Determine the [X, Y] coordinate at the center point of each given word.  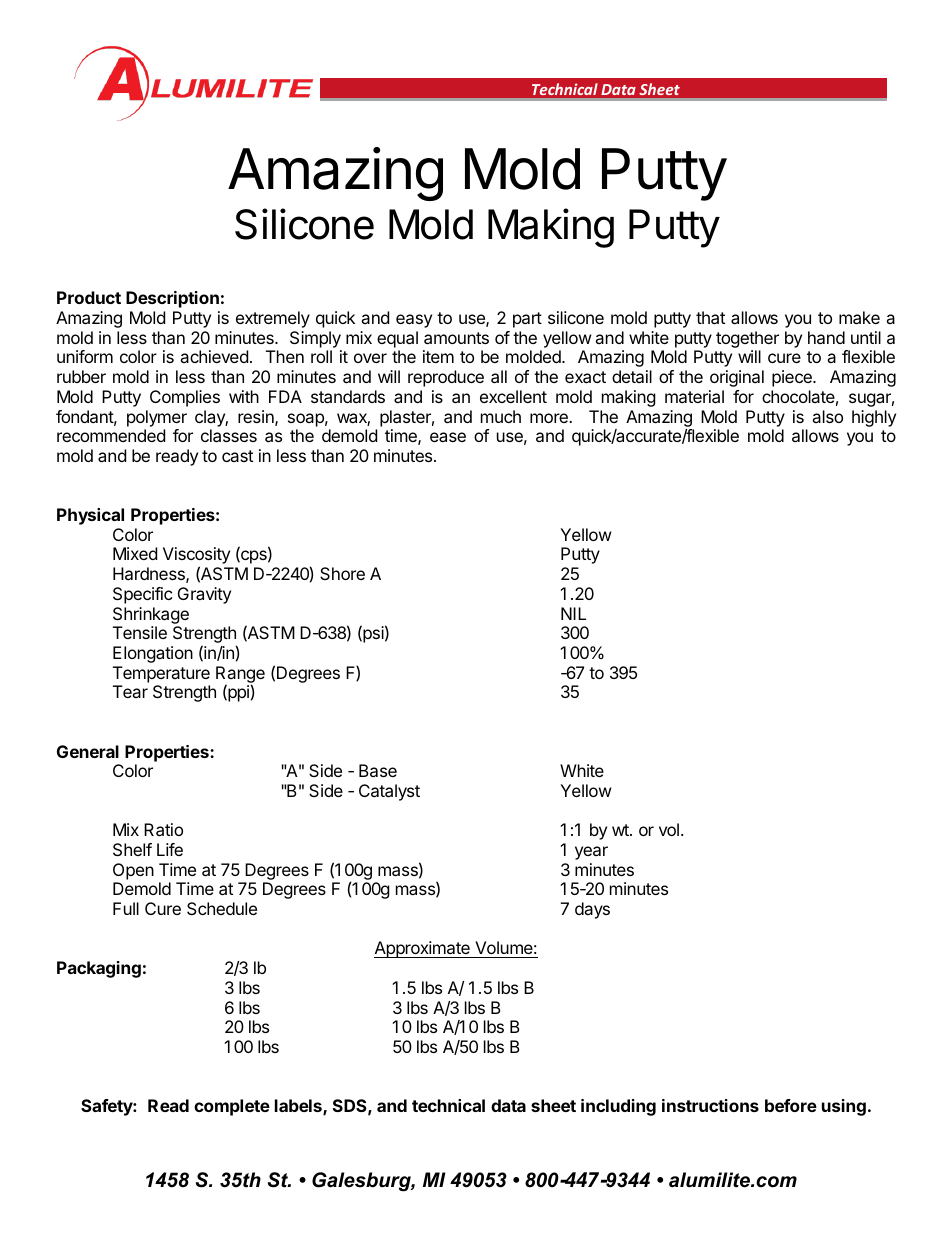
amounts [456, 338]
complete [232, 1107]
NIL [573, 613]
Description [172, 299]
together [747, 341]
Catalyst [389, 792]
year [591, 853]
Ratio [163, 829]
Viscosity [196, 557]
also [827, 416]
